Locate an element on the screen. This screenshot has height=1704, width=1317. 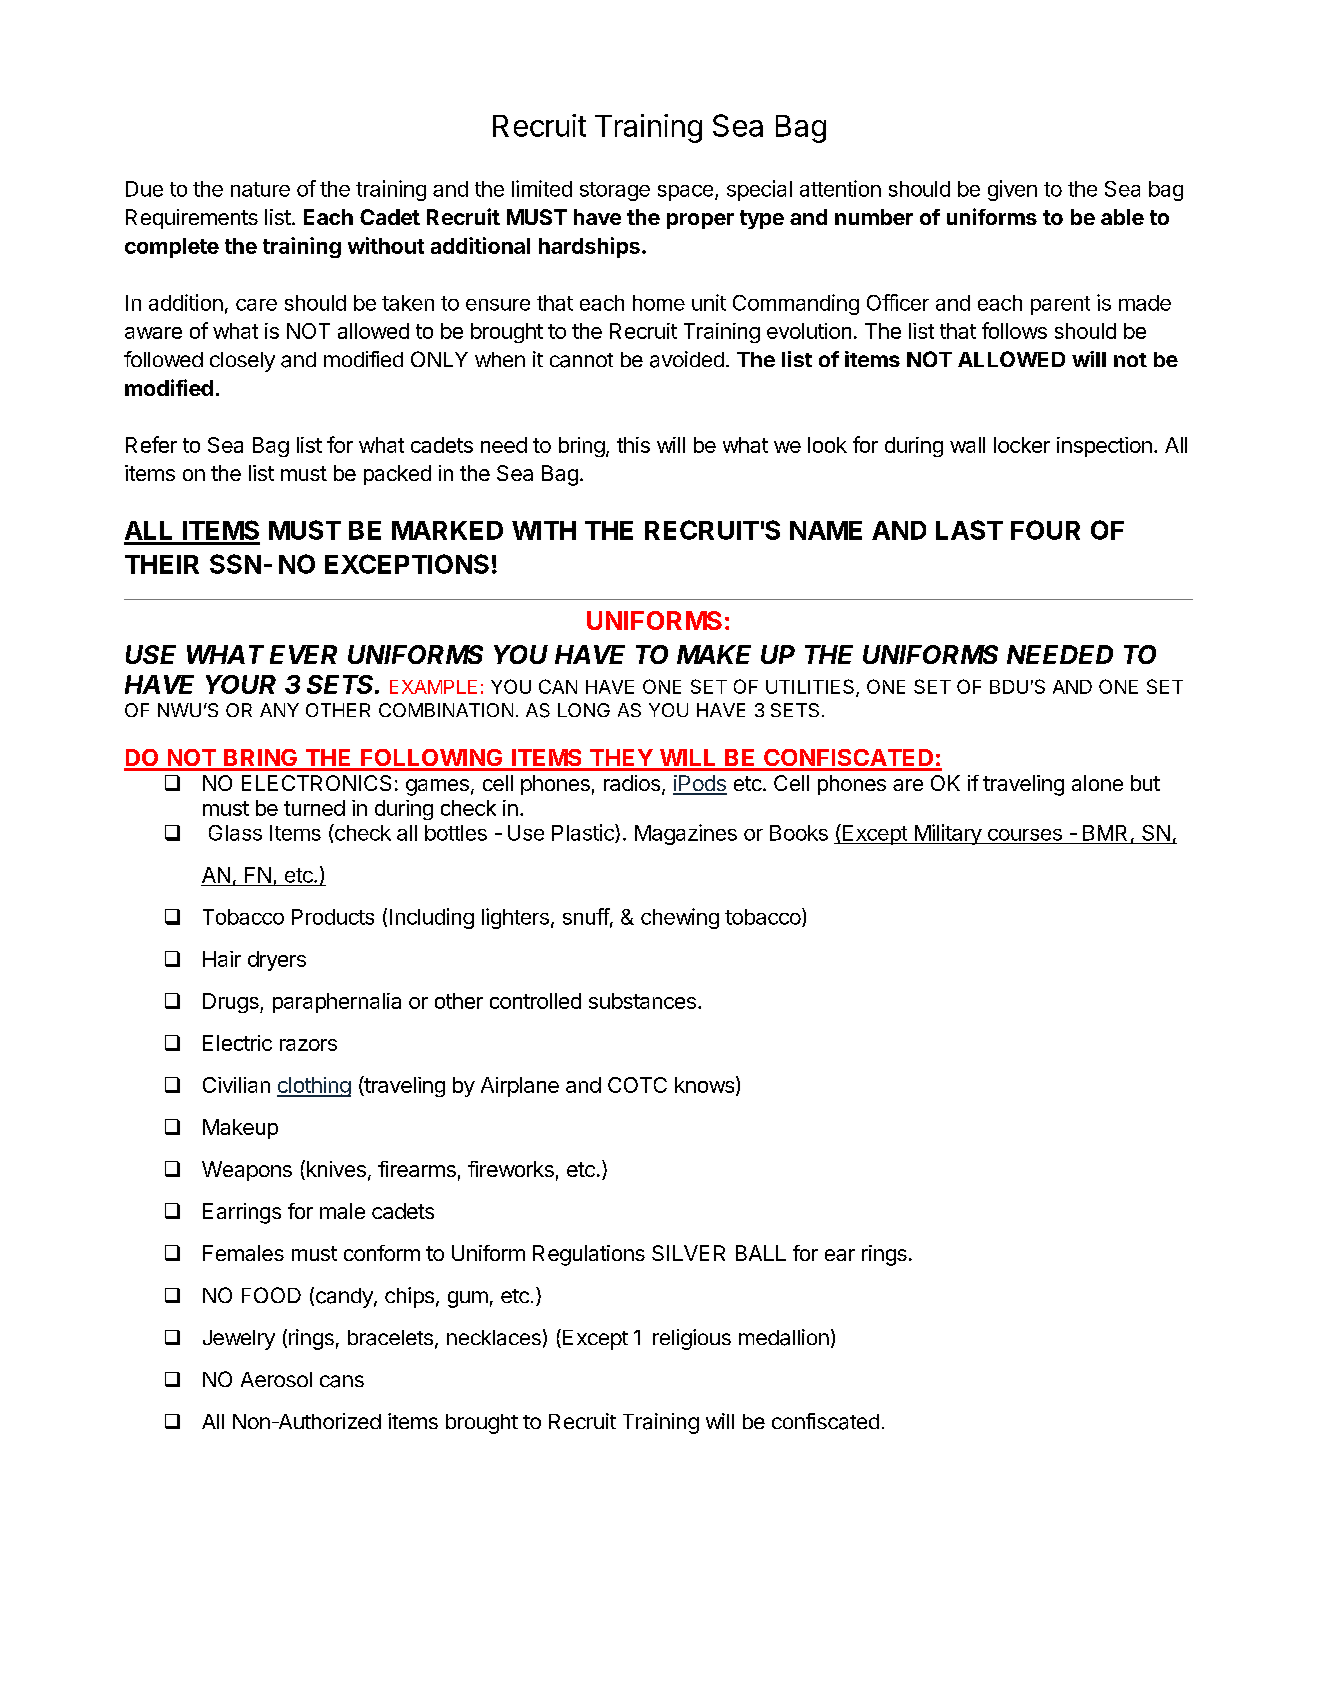
Civilian is located at coordinates (236, 1085).
